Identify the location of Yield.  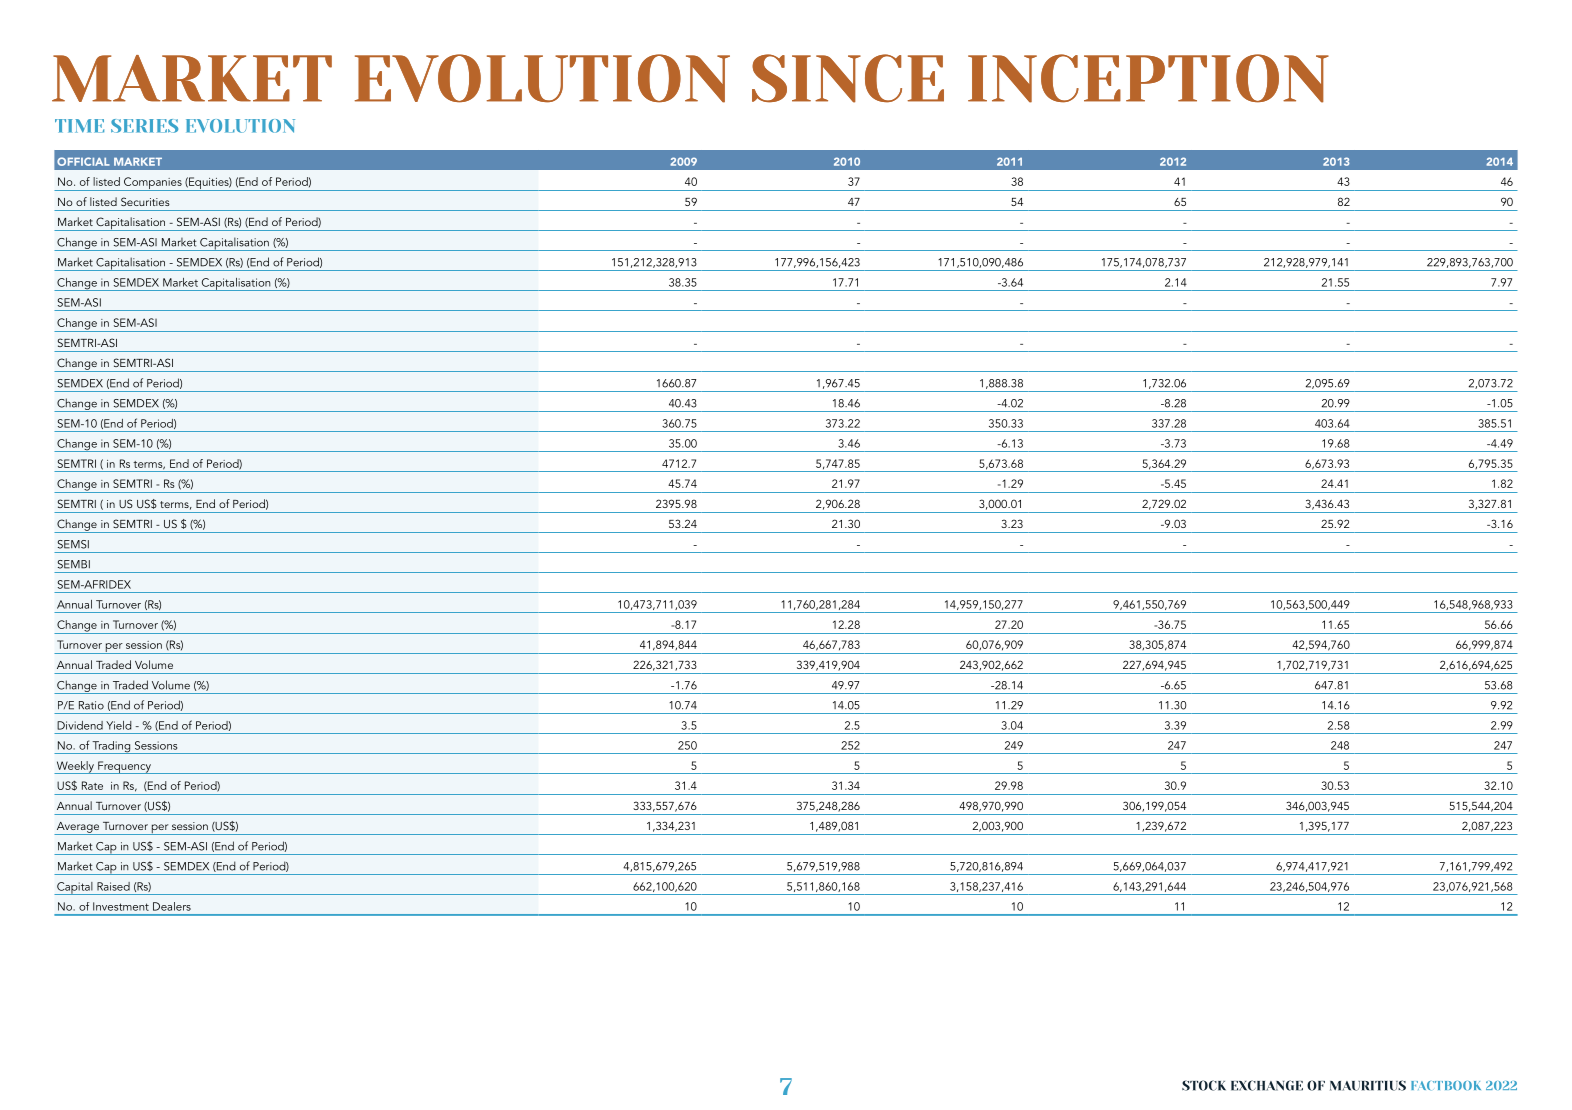
(119, 725).
